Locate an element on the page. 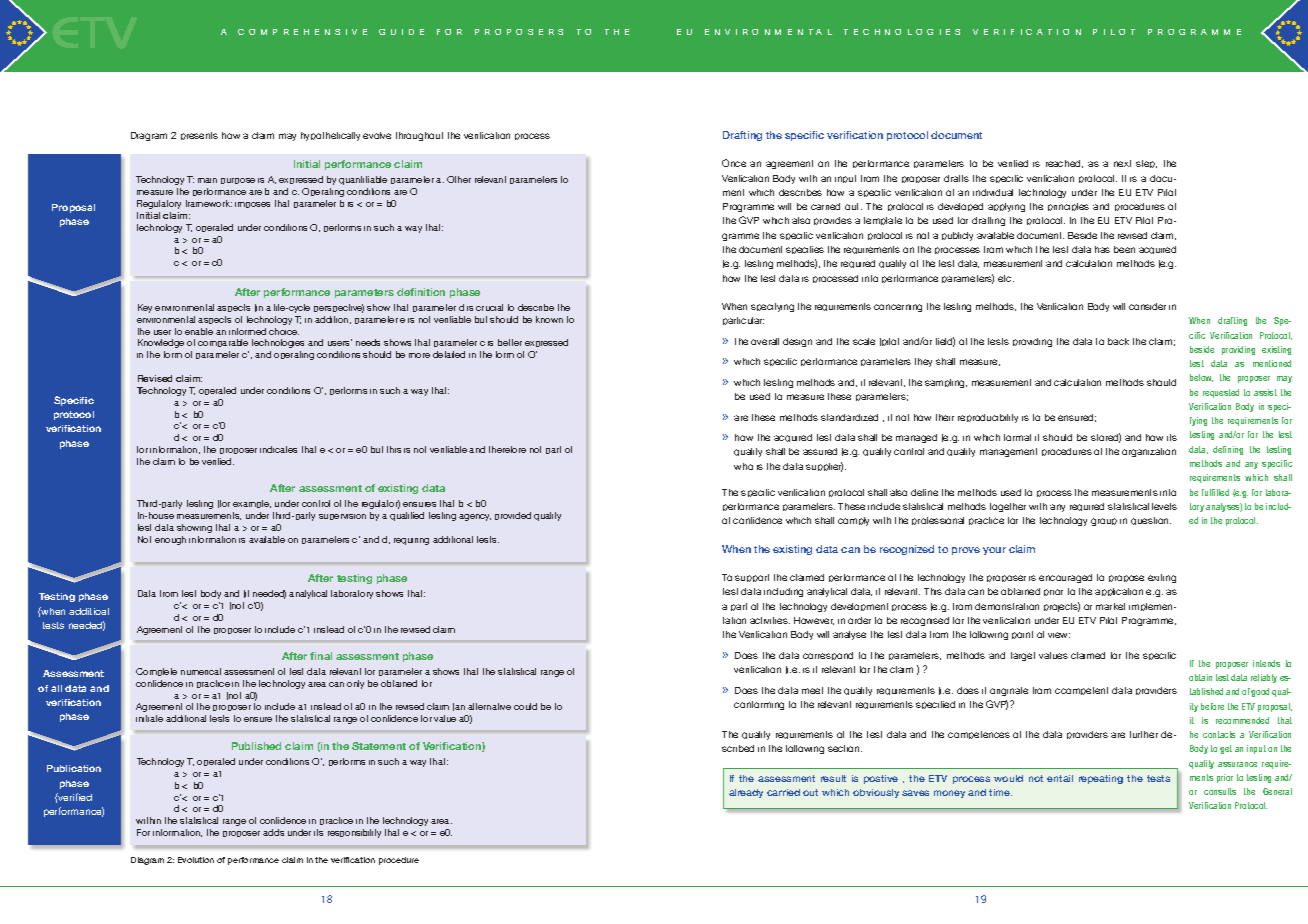 The image size is (1308, 924). example is located at coordinates (252, 504).
